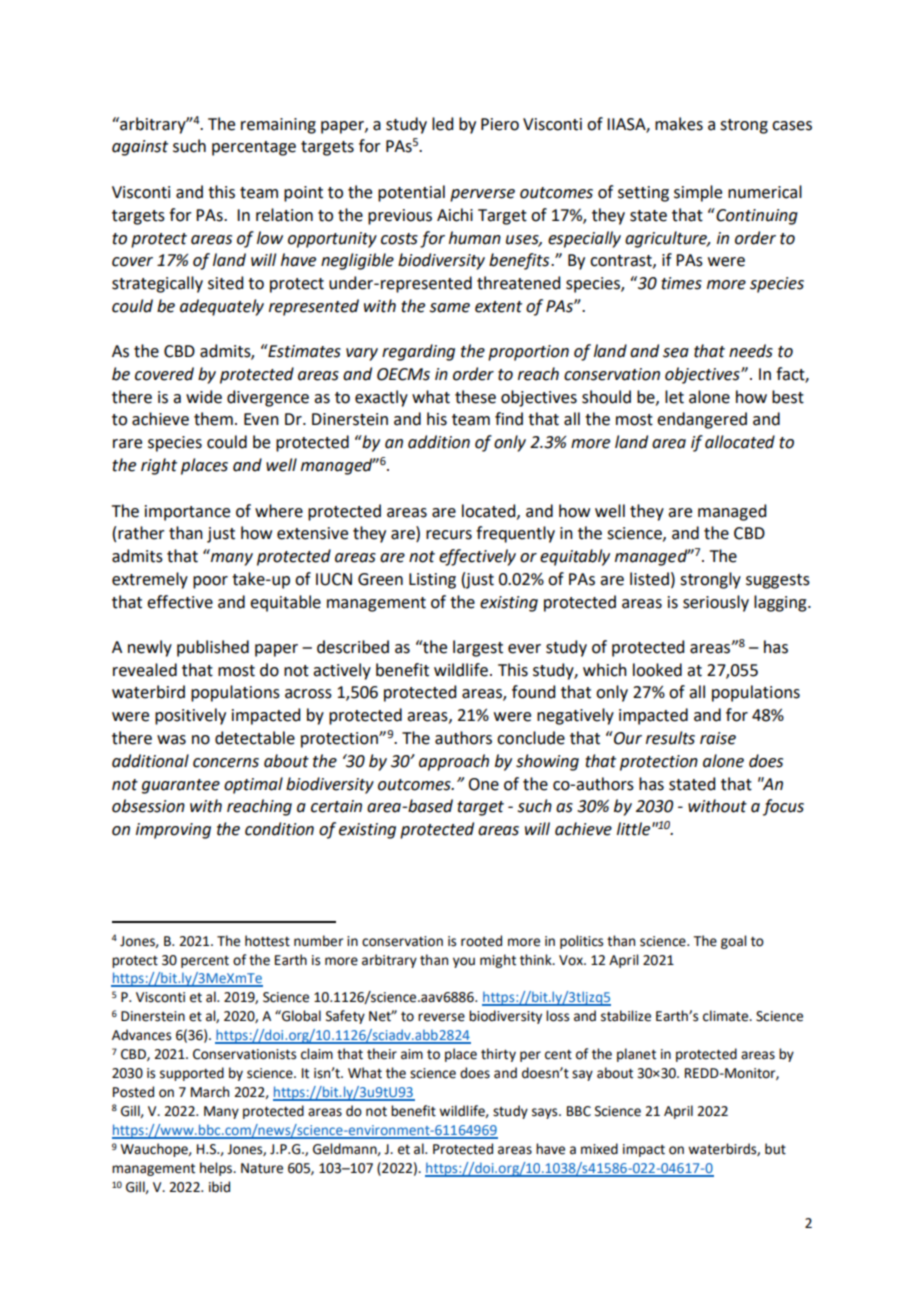  Describe the element at coordinates (464, 962) in the screenshot. I see `you` at that location.
